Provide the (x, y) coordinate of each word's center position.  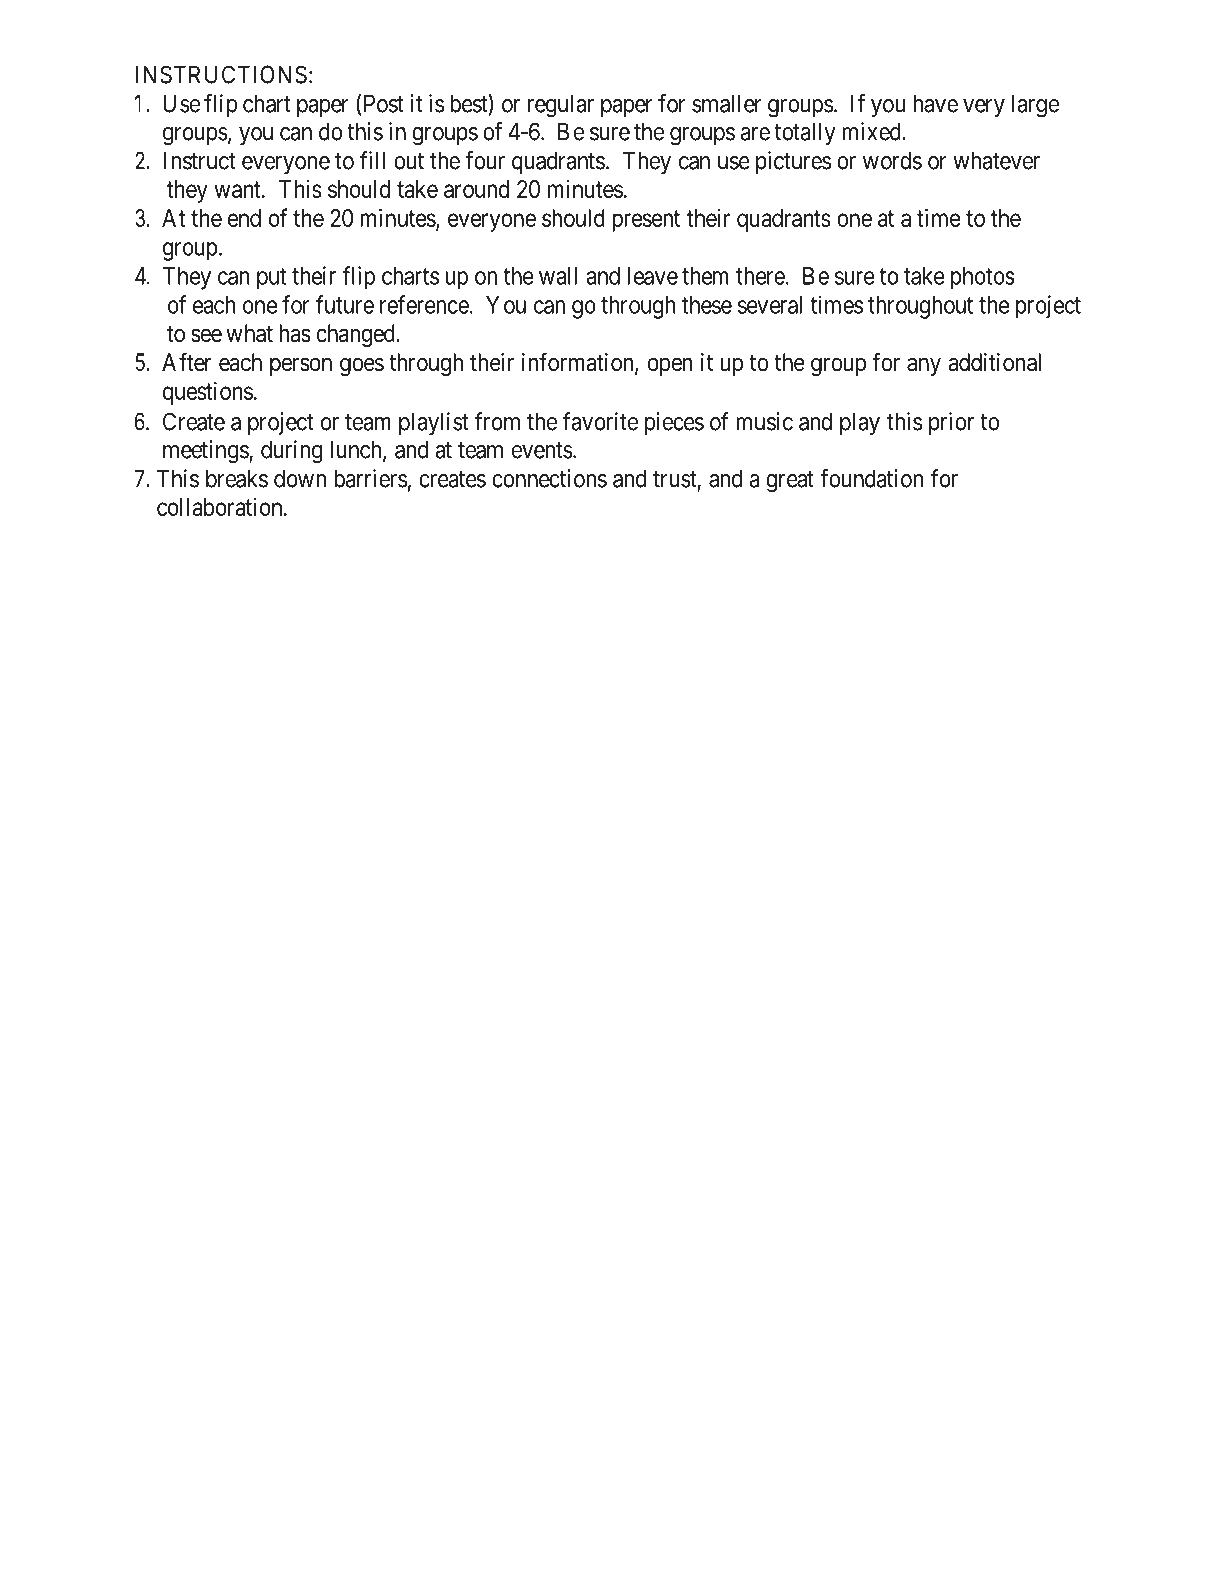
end (244, 218)
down (300, 478)
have (935, 103)
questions (208, 393)
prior (951, 423)
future (345, 304)
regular (561, 106)
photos (983, 278)
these (707, 305)
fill (372, 160)
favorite (600, 421)
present (646, 221)
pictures (793, 162)
